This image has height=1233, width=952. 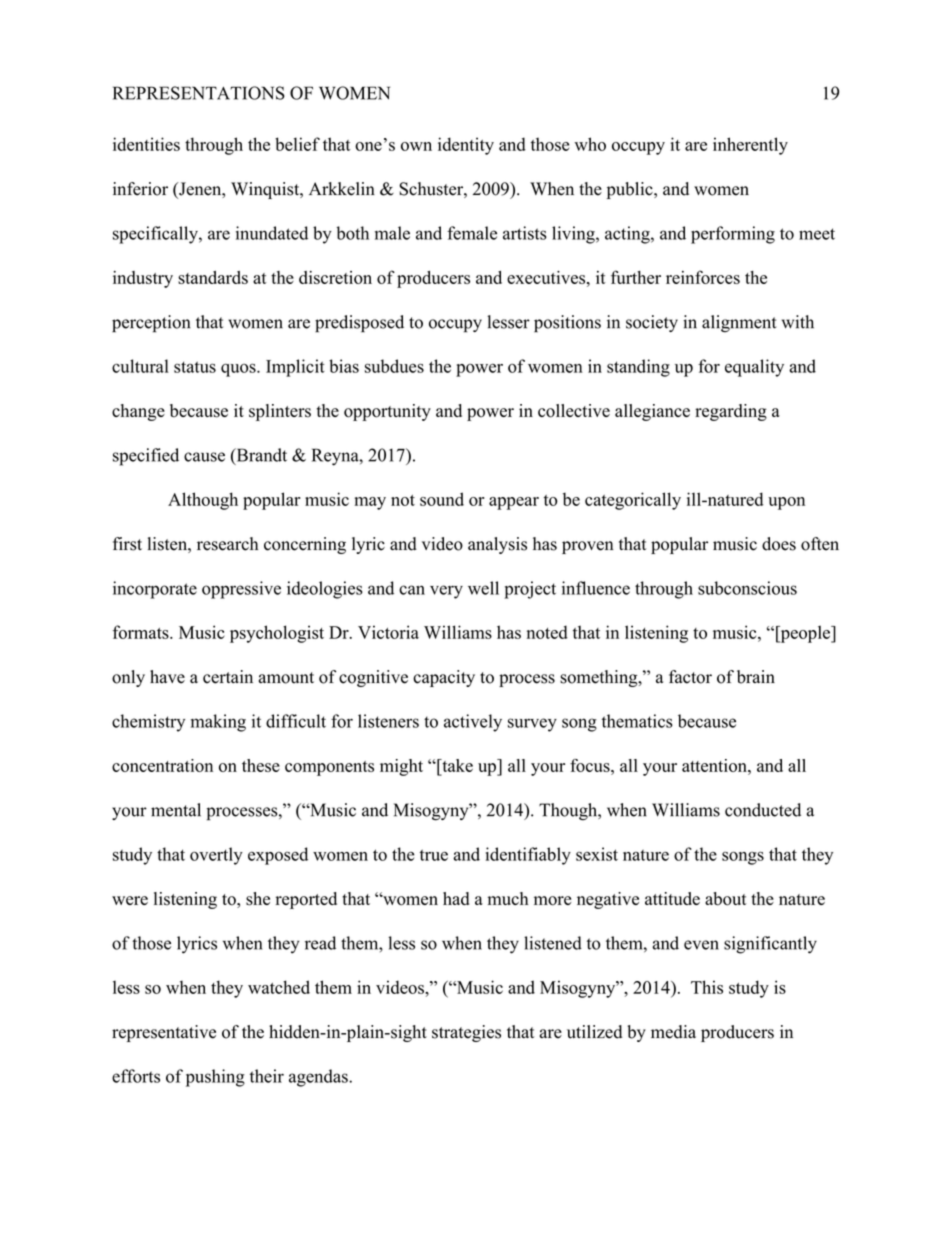 I want to click on inherently, so click(x=750, y=146).
